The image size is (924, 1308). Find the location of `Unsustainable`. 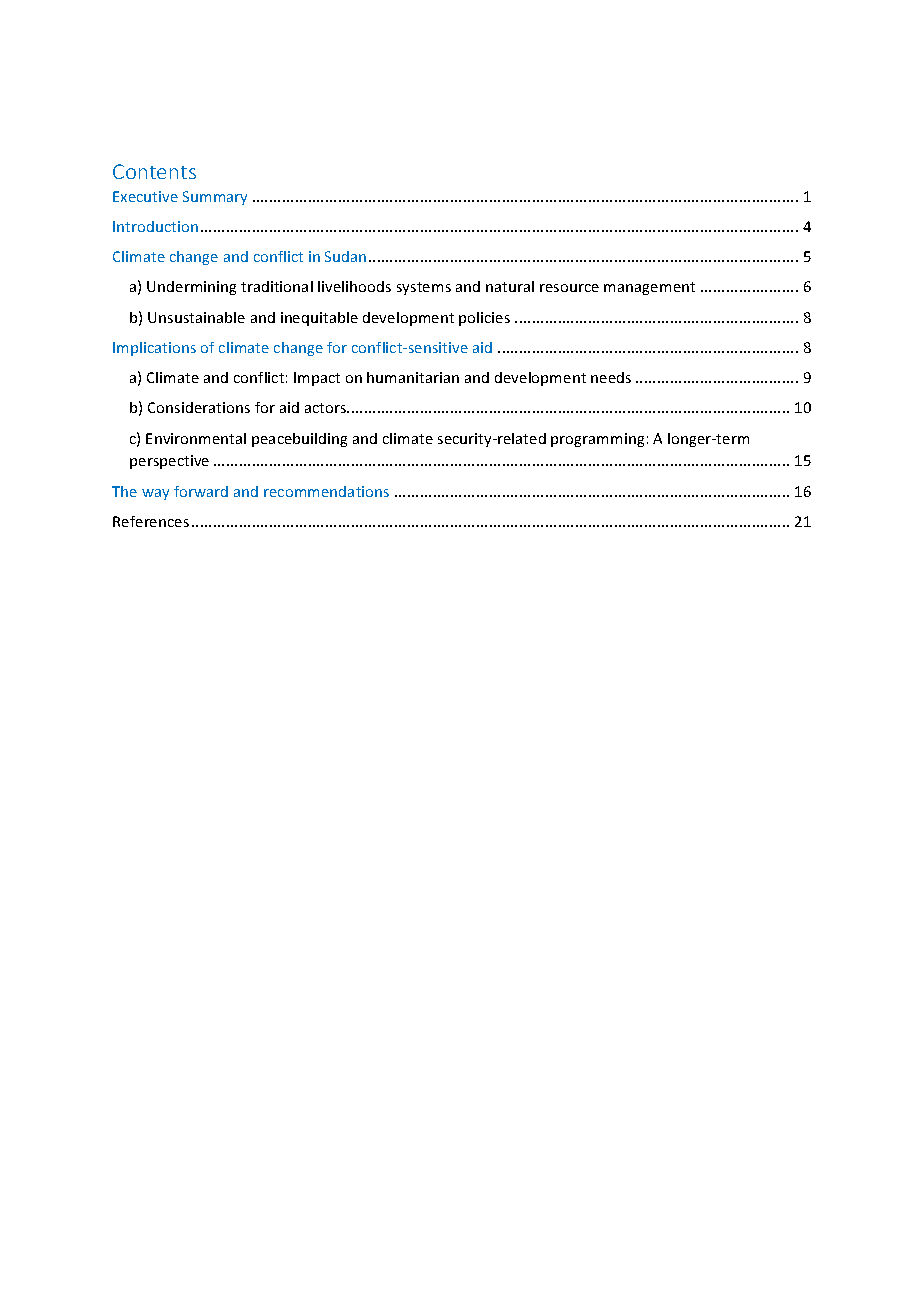

Unsustainable is located at coordinates (196, 317).
